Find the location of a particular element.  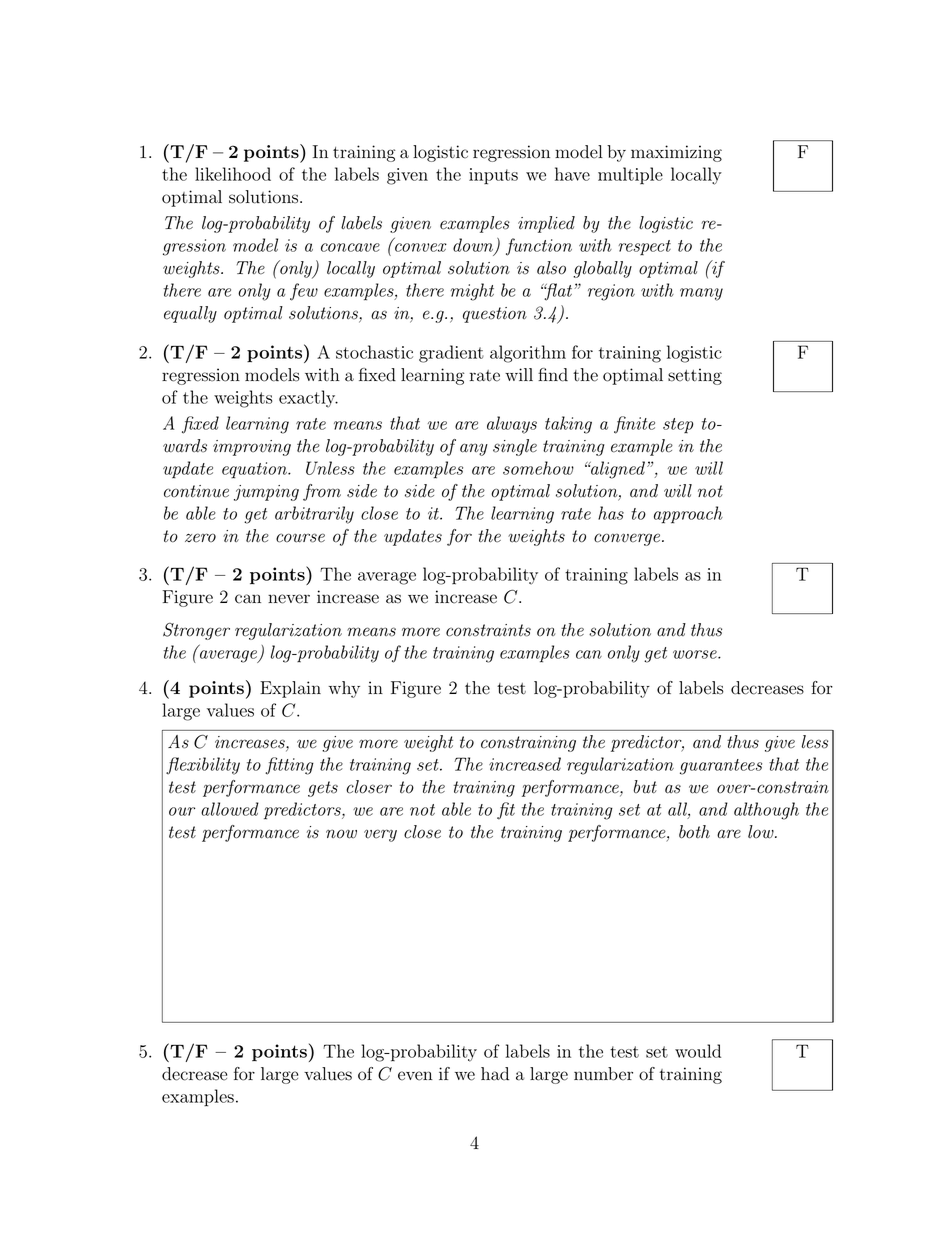

very is located at coordinates (380, 835).
